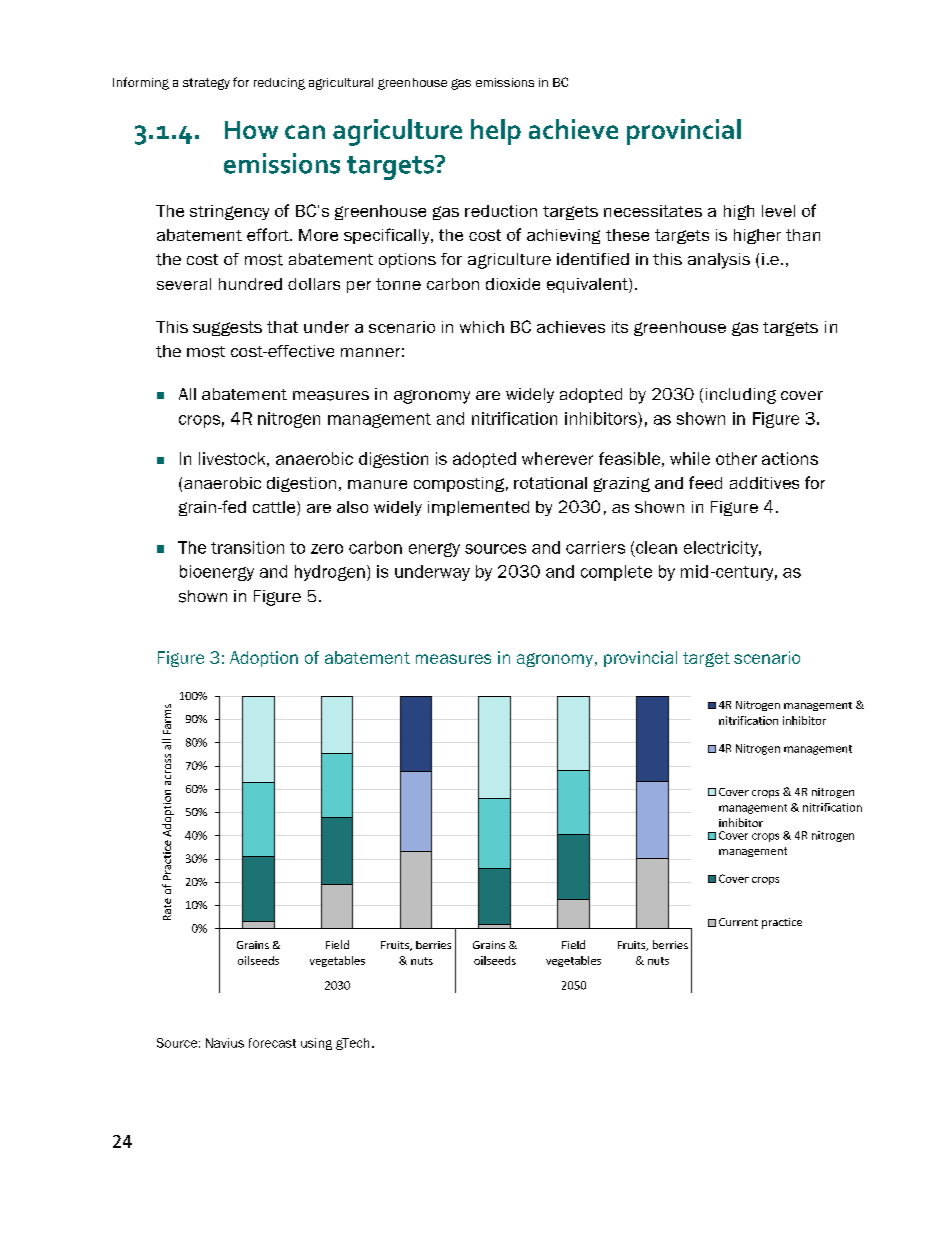 This screenshot has height=1233, width=952. Describe the element at coordinates (330, 573) in the screenshot. I see `hydrogen` at that location.
